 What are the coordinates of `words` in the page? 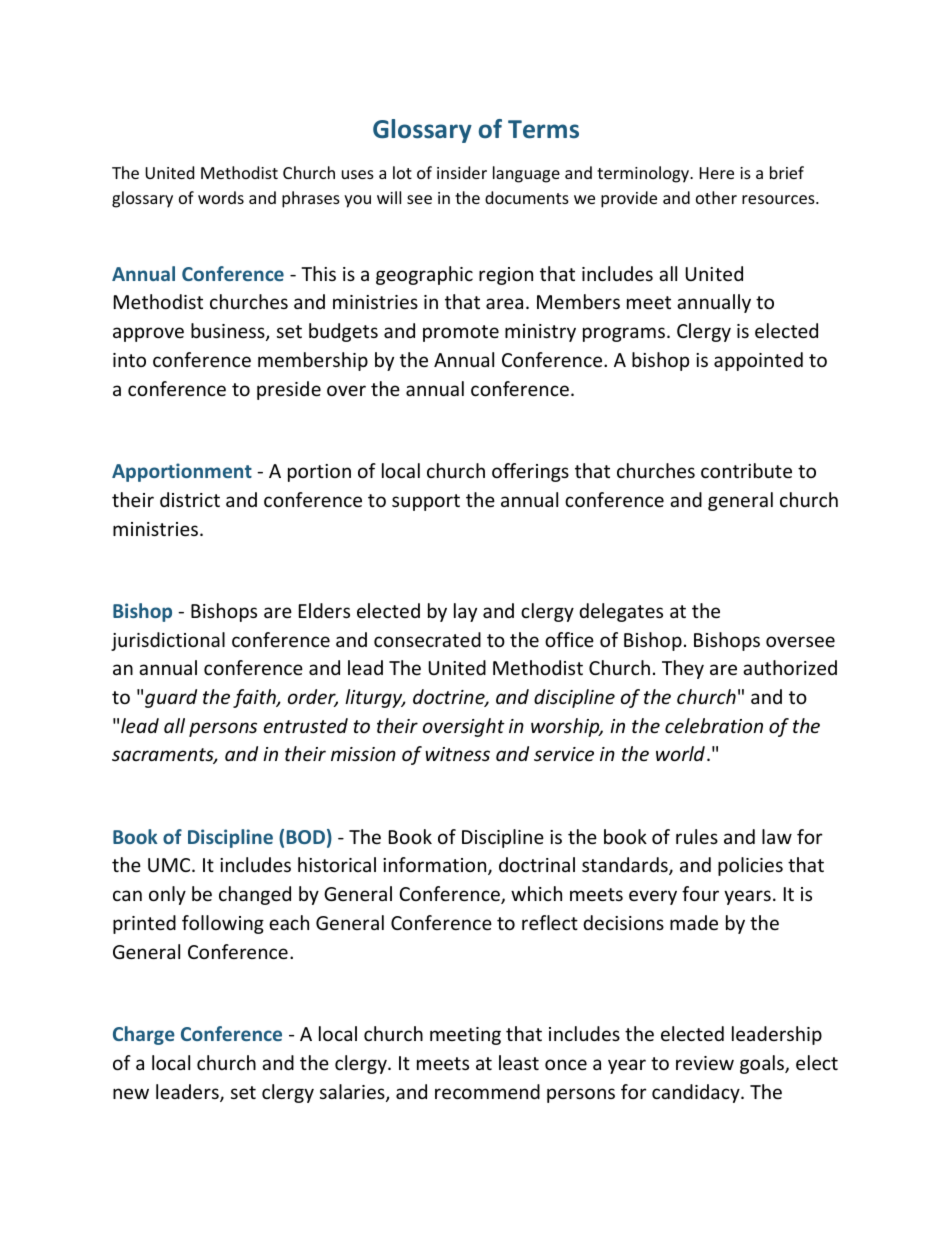 It's located at (221, 197).
